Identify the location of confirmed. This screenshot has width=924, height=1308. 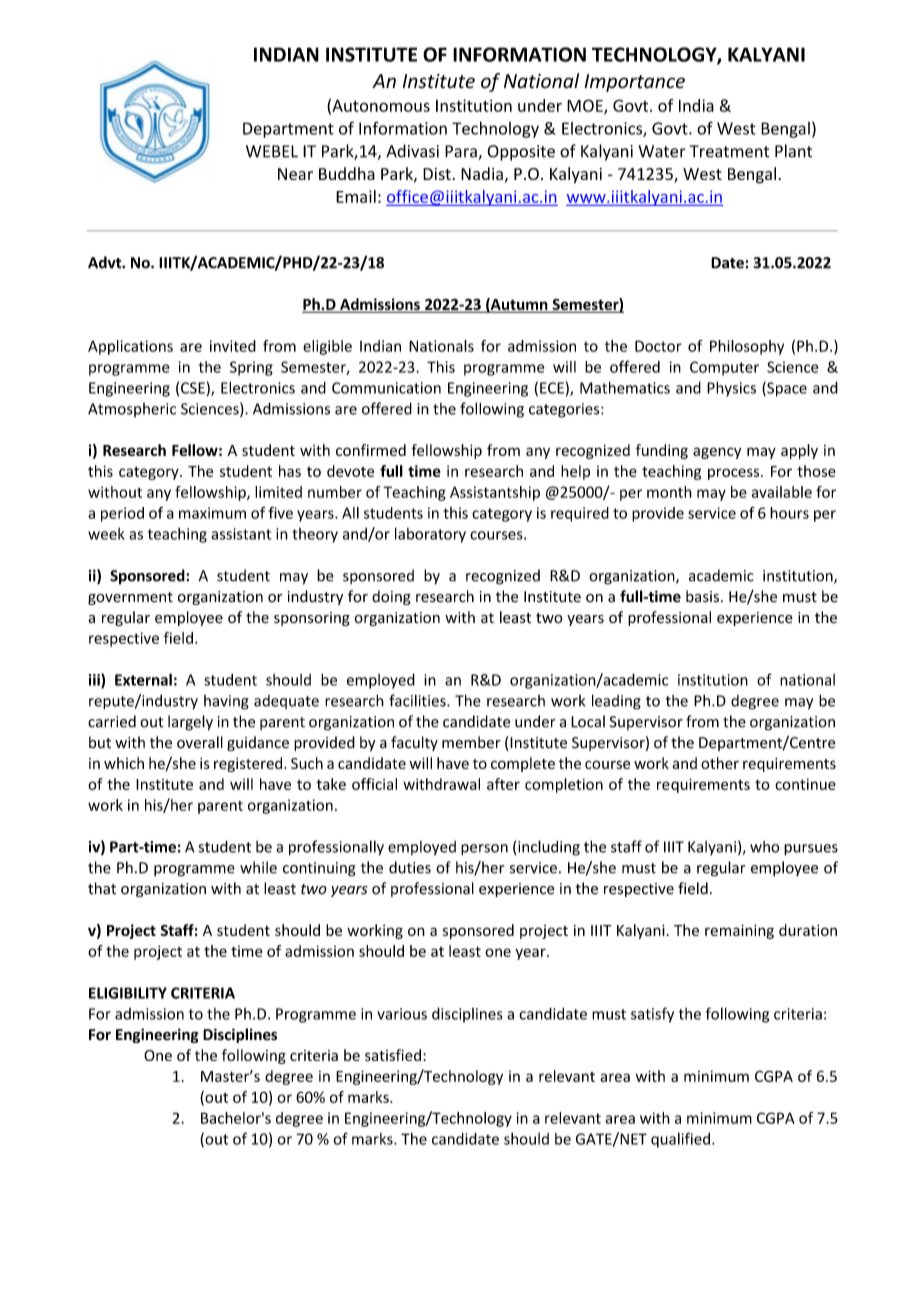
(371, 450).
